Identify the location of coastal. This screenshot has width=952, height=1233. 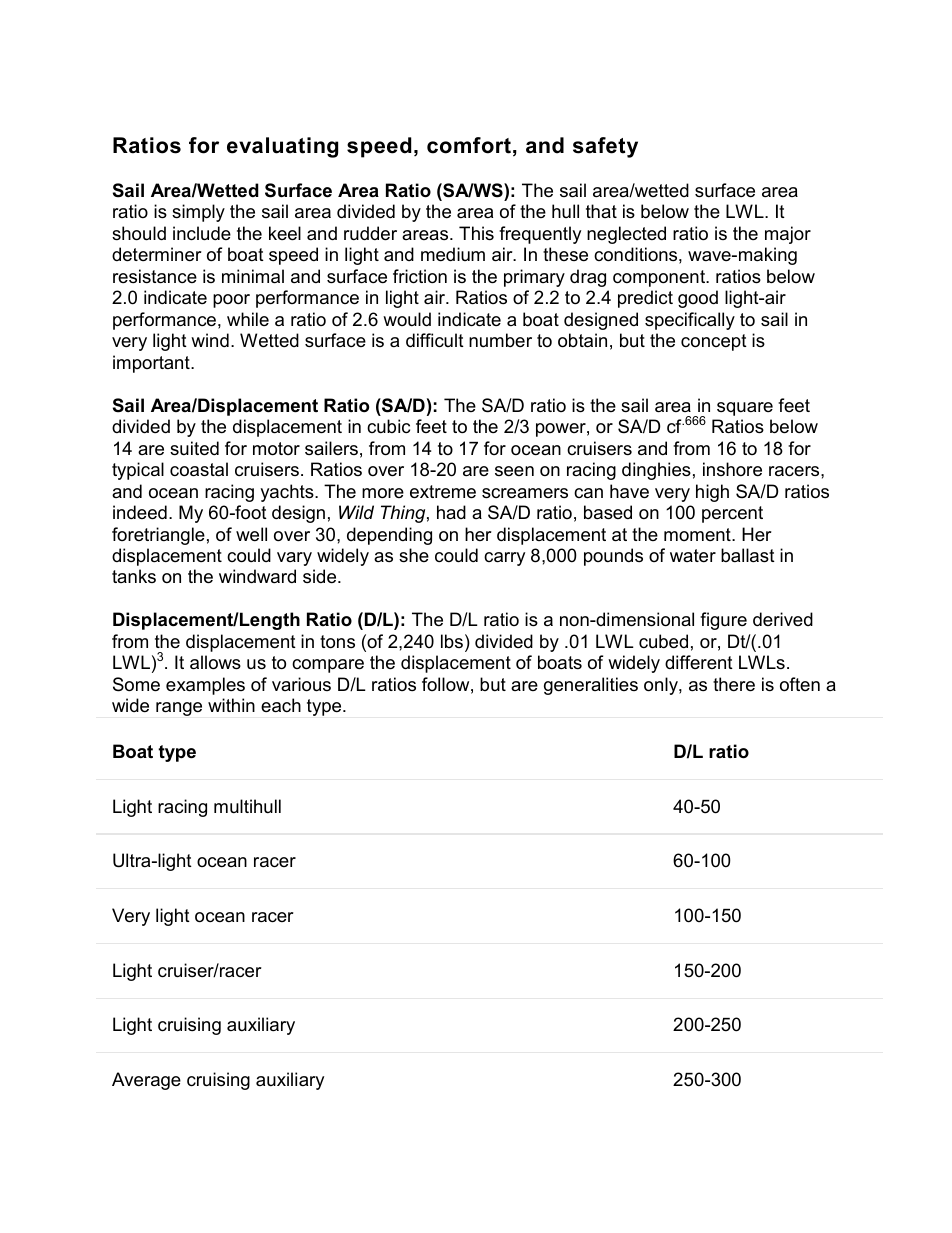
(199, 469).
